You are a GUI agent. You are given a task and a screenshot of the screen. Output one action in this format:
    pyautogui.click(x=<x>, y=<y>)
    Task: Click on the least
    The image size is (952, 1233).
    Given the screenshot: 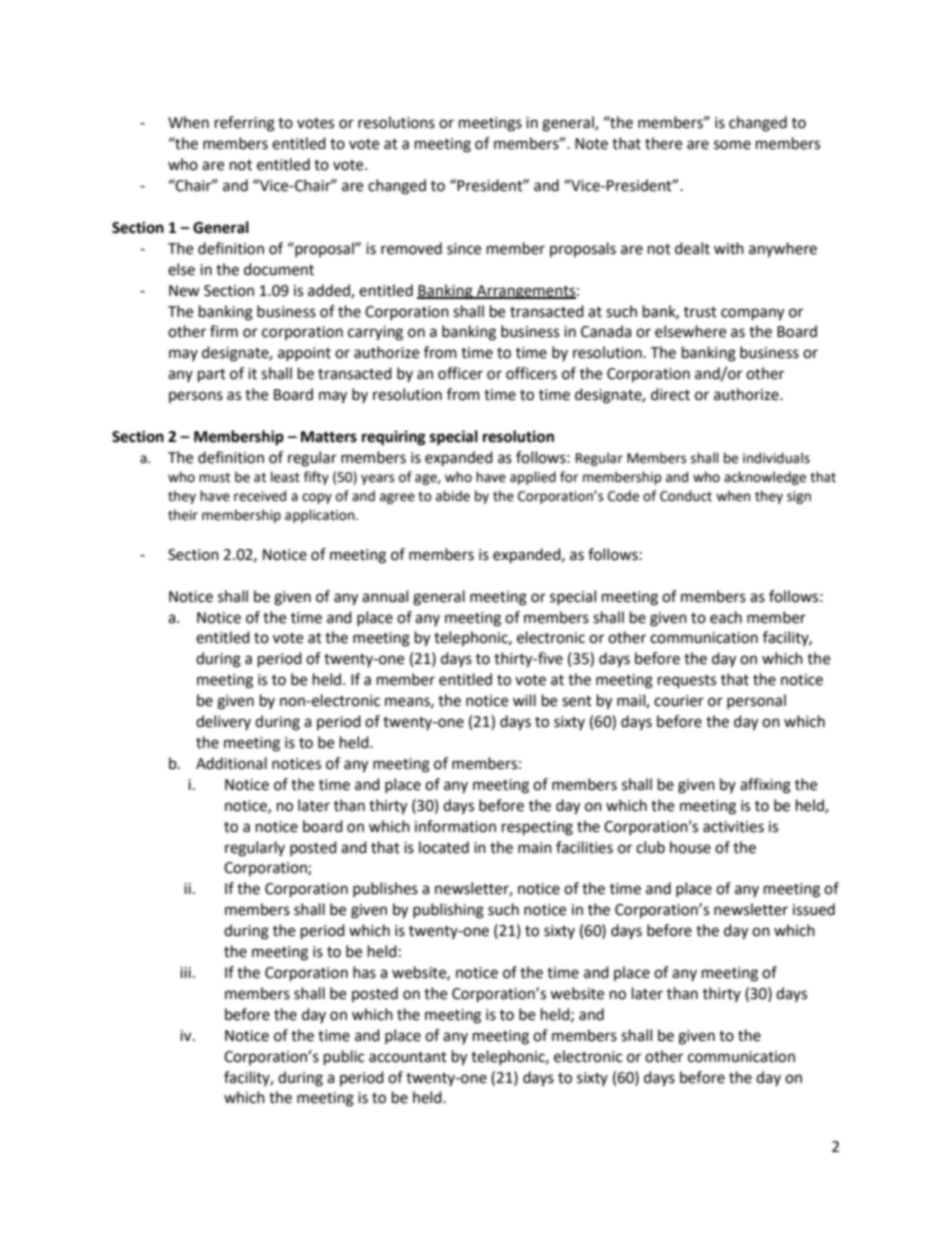 What is the action you would take?
    pyautogui.click(x=285, y=477)
